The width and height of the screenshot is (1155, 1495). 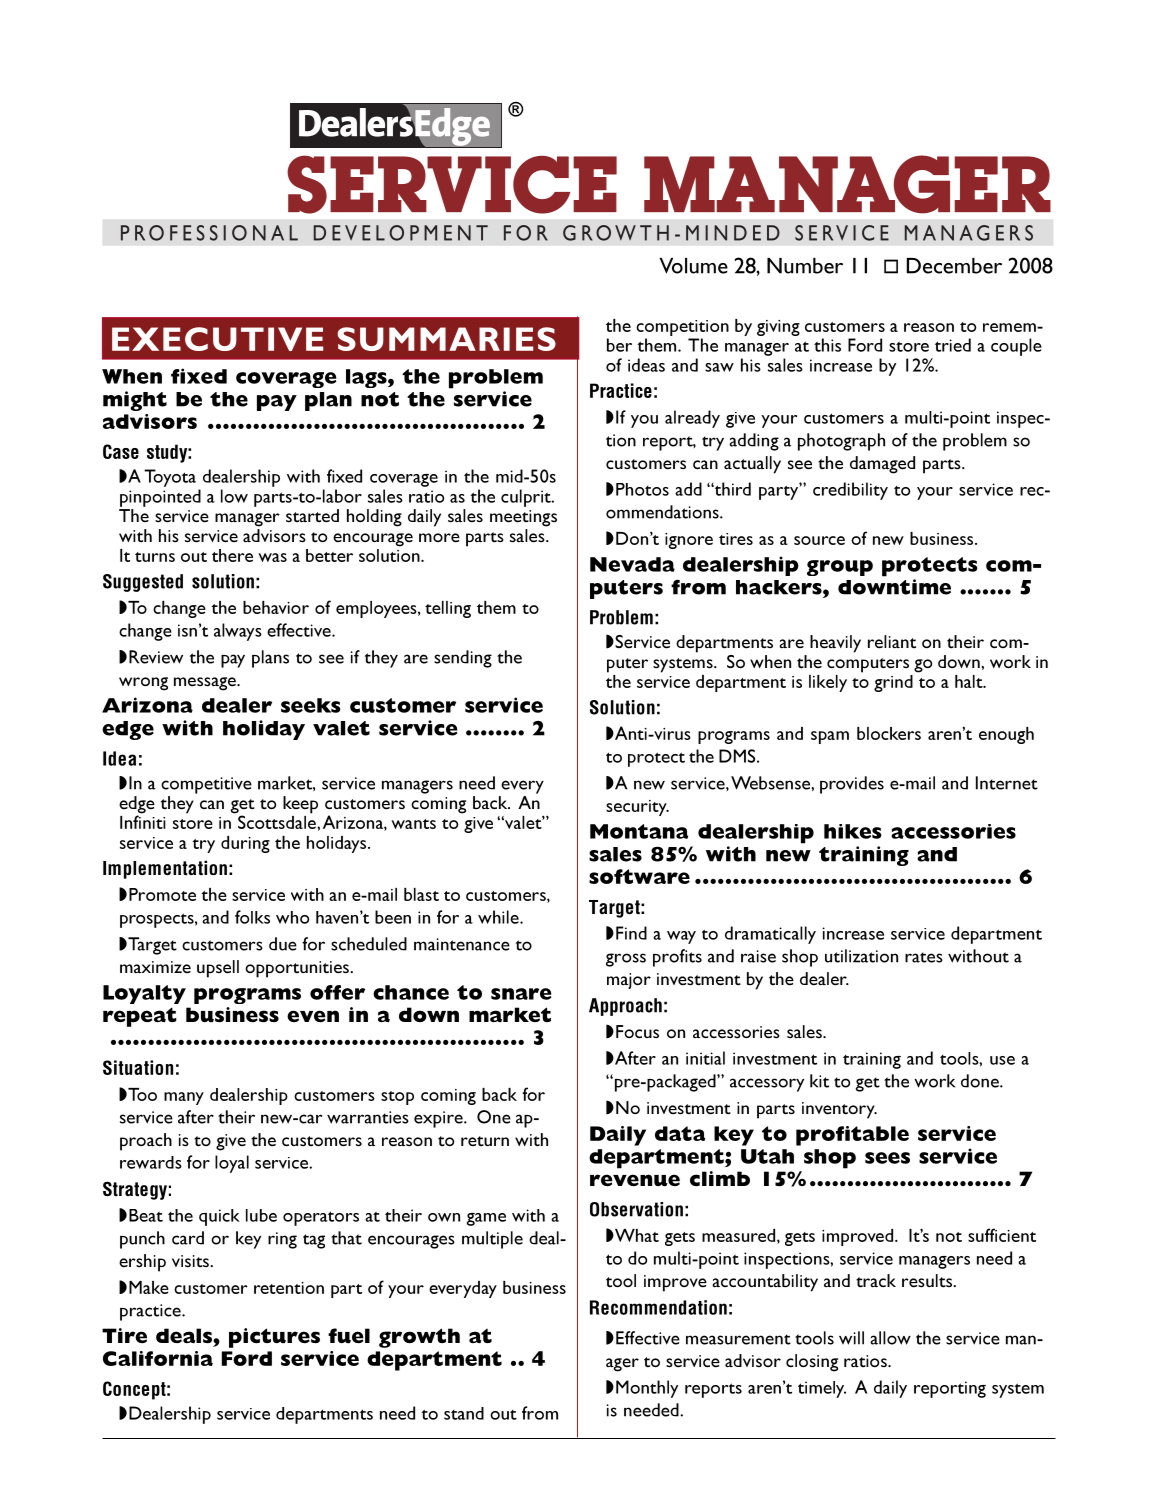 What do you see at coordinates (278, 821) in the screenshot?
I see `Scottsdale` at bounding box center [278, 821].
